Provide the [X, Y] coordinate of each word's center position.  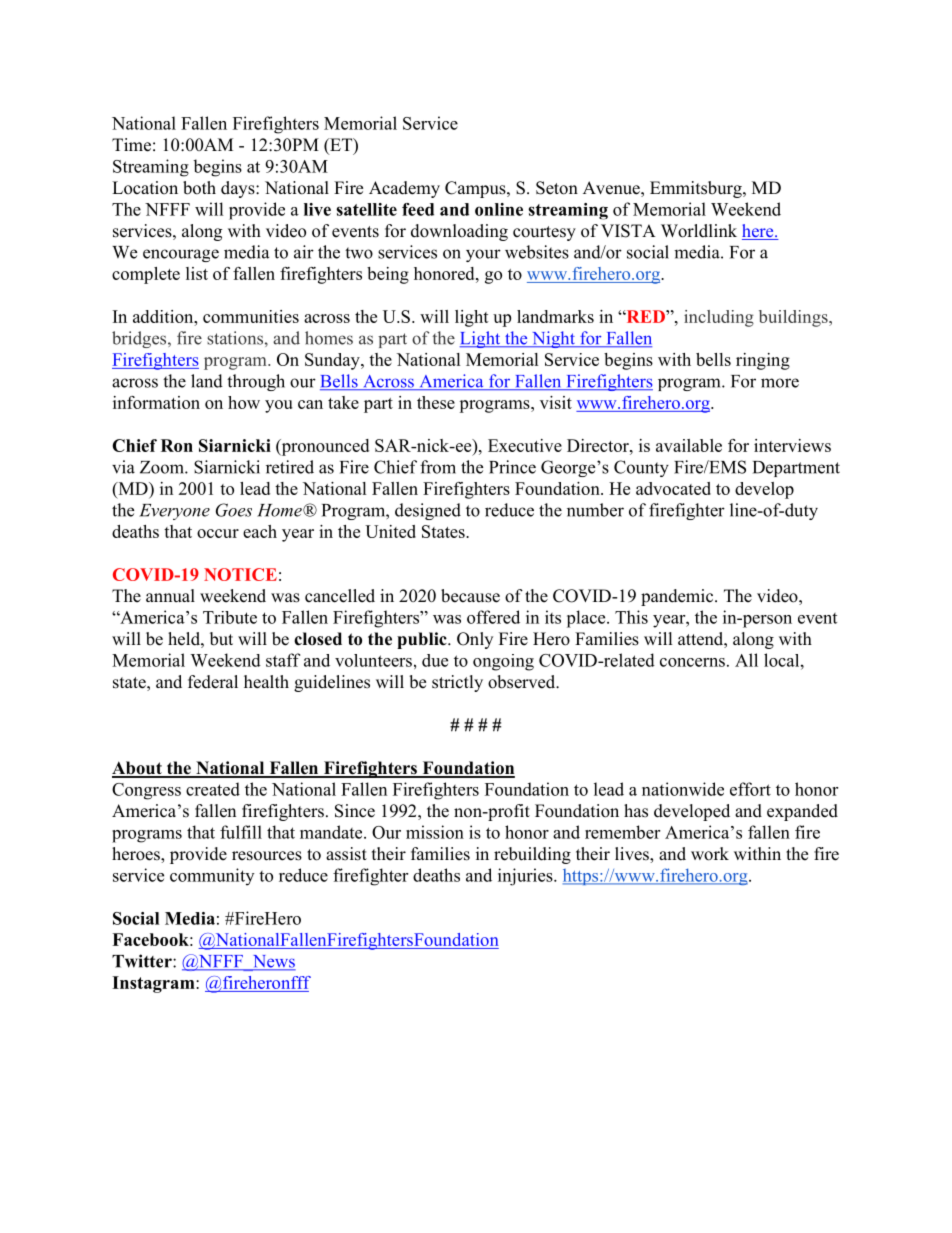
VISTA [628, 231]
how [244, 402]
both [199, 188]
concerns [692, 662]
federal [213, 682]
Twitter [143, 961]
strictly [457, 683]
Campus [476, 189]
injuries [526, 877]
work [710, 854]
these [436, 402]
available [689, 445]
